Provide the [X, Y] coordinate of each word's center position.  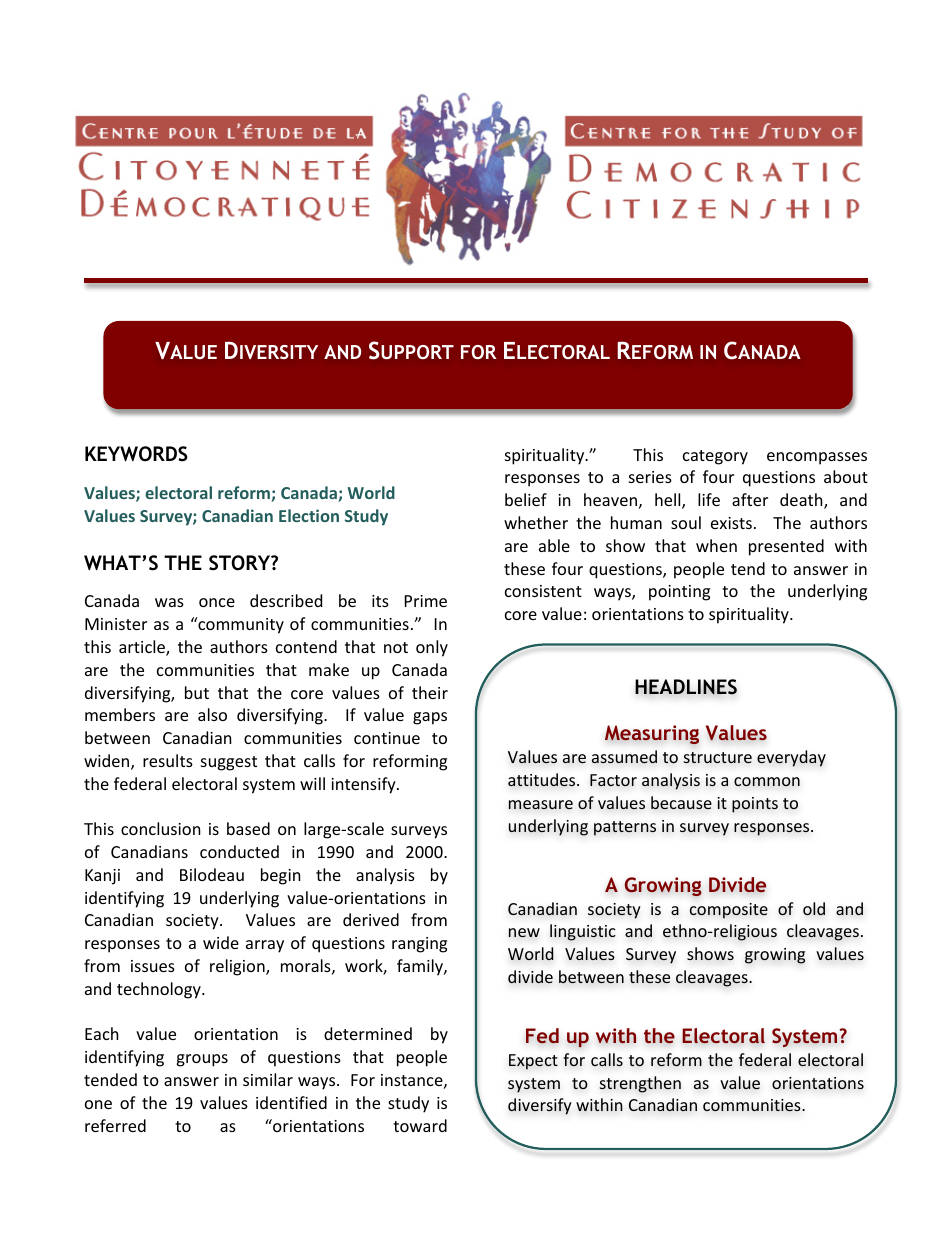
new [524, 933]
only [432, 648]
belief [526, 499]
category [715, 457]
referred [115, 1125]
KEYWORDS [136, 454]
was [169, 602]
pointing [679, 593]
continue [387, 738]
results [168, 760]
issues [153, 966]
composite [729, 911]
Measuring [652, 735]
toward [420, 1125]
